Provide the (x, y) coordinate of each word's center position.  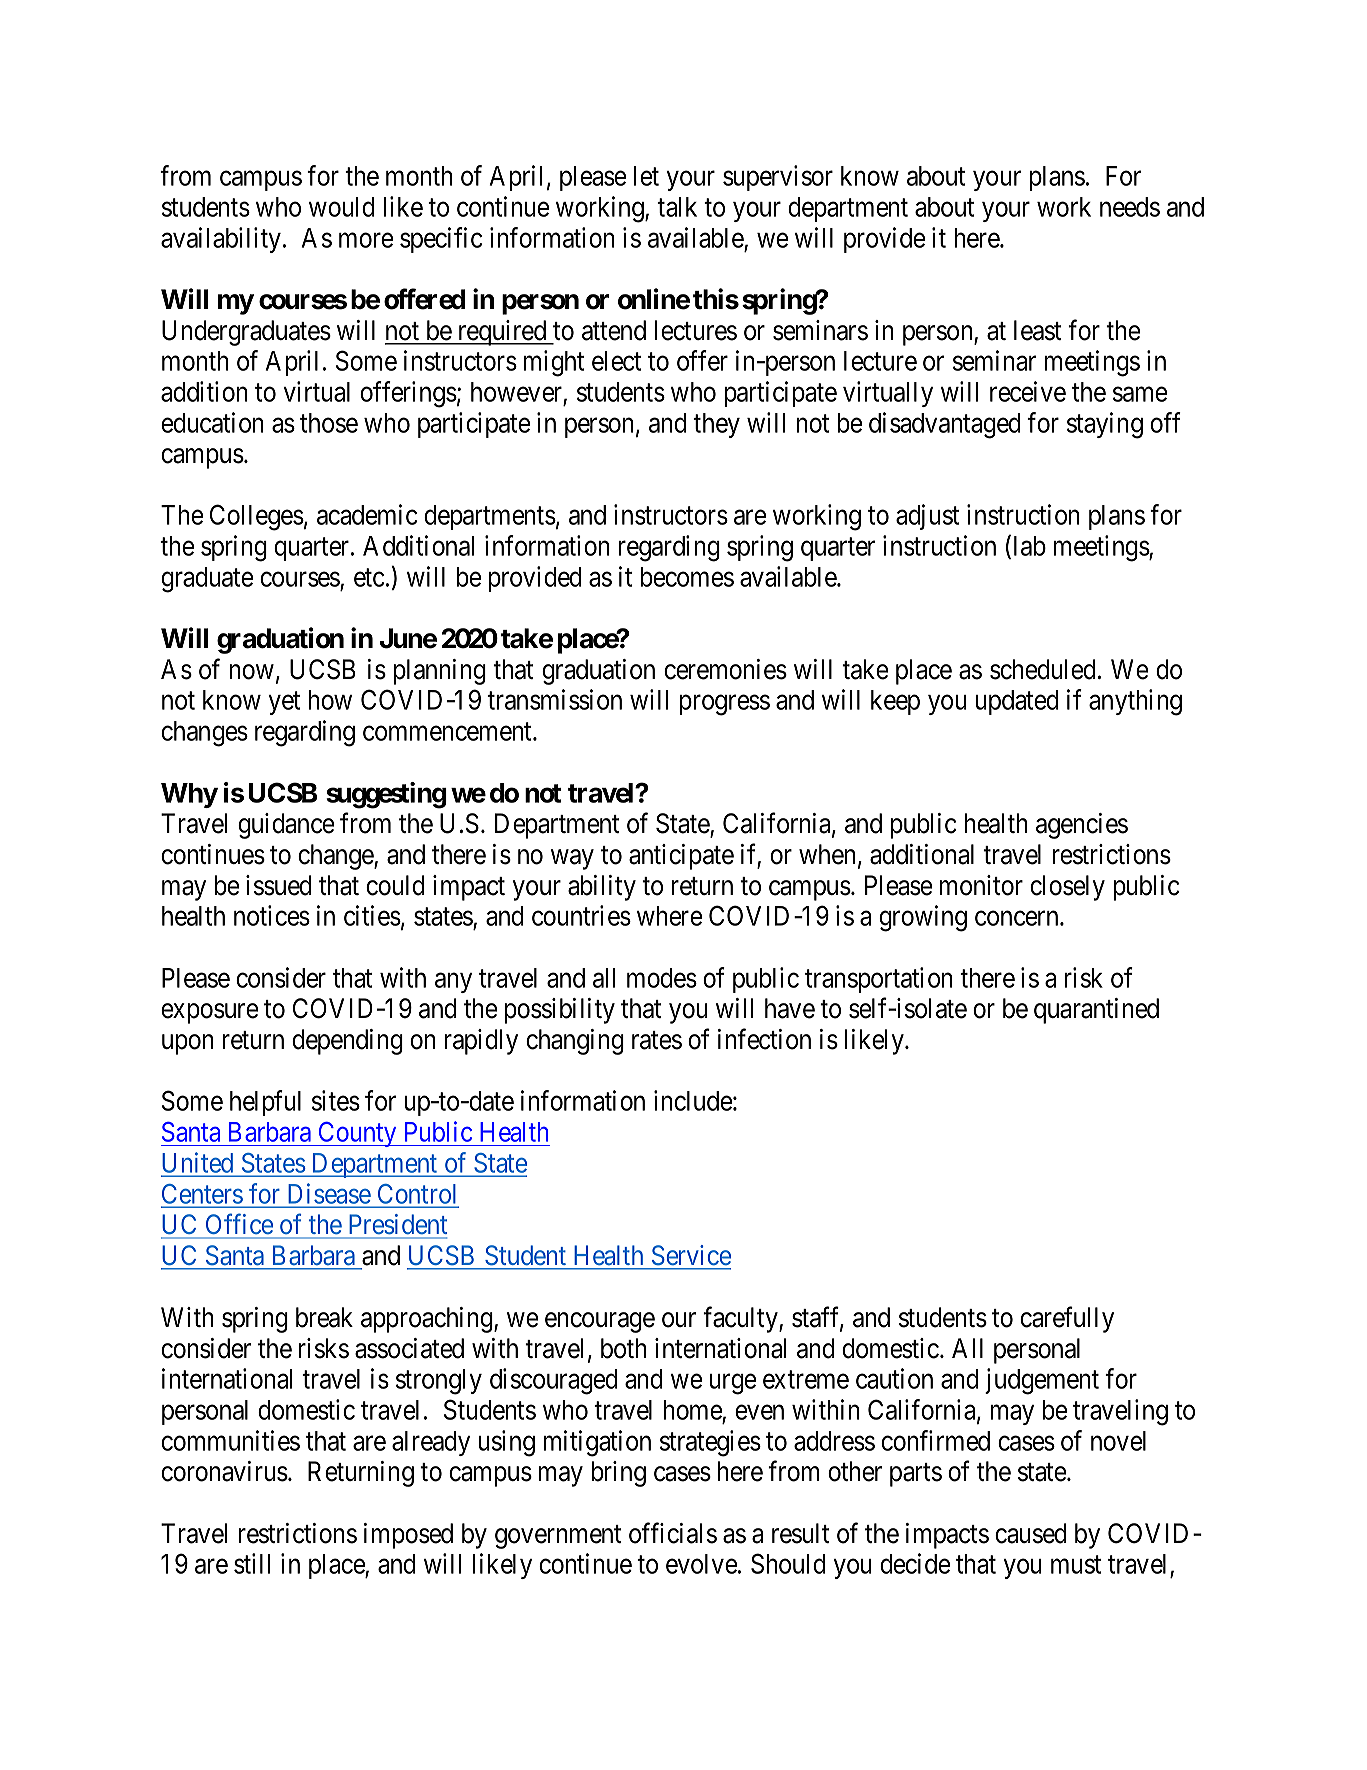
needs (1130, 207)
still (252, 1563)
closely (1067, 888)
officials (673, 1533)
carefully (1067, 1319)
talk (677, 207)
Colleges (257, 517)
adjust (927, 517)
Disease (330, 1193)
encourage (600, 1322)
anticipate (681, 857)
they (716, 425)
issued (279, 885)
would (342, 207)
